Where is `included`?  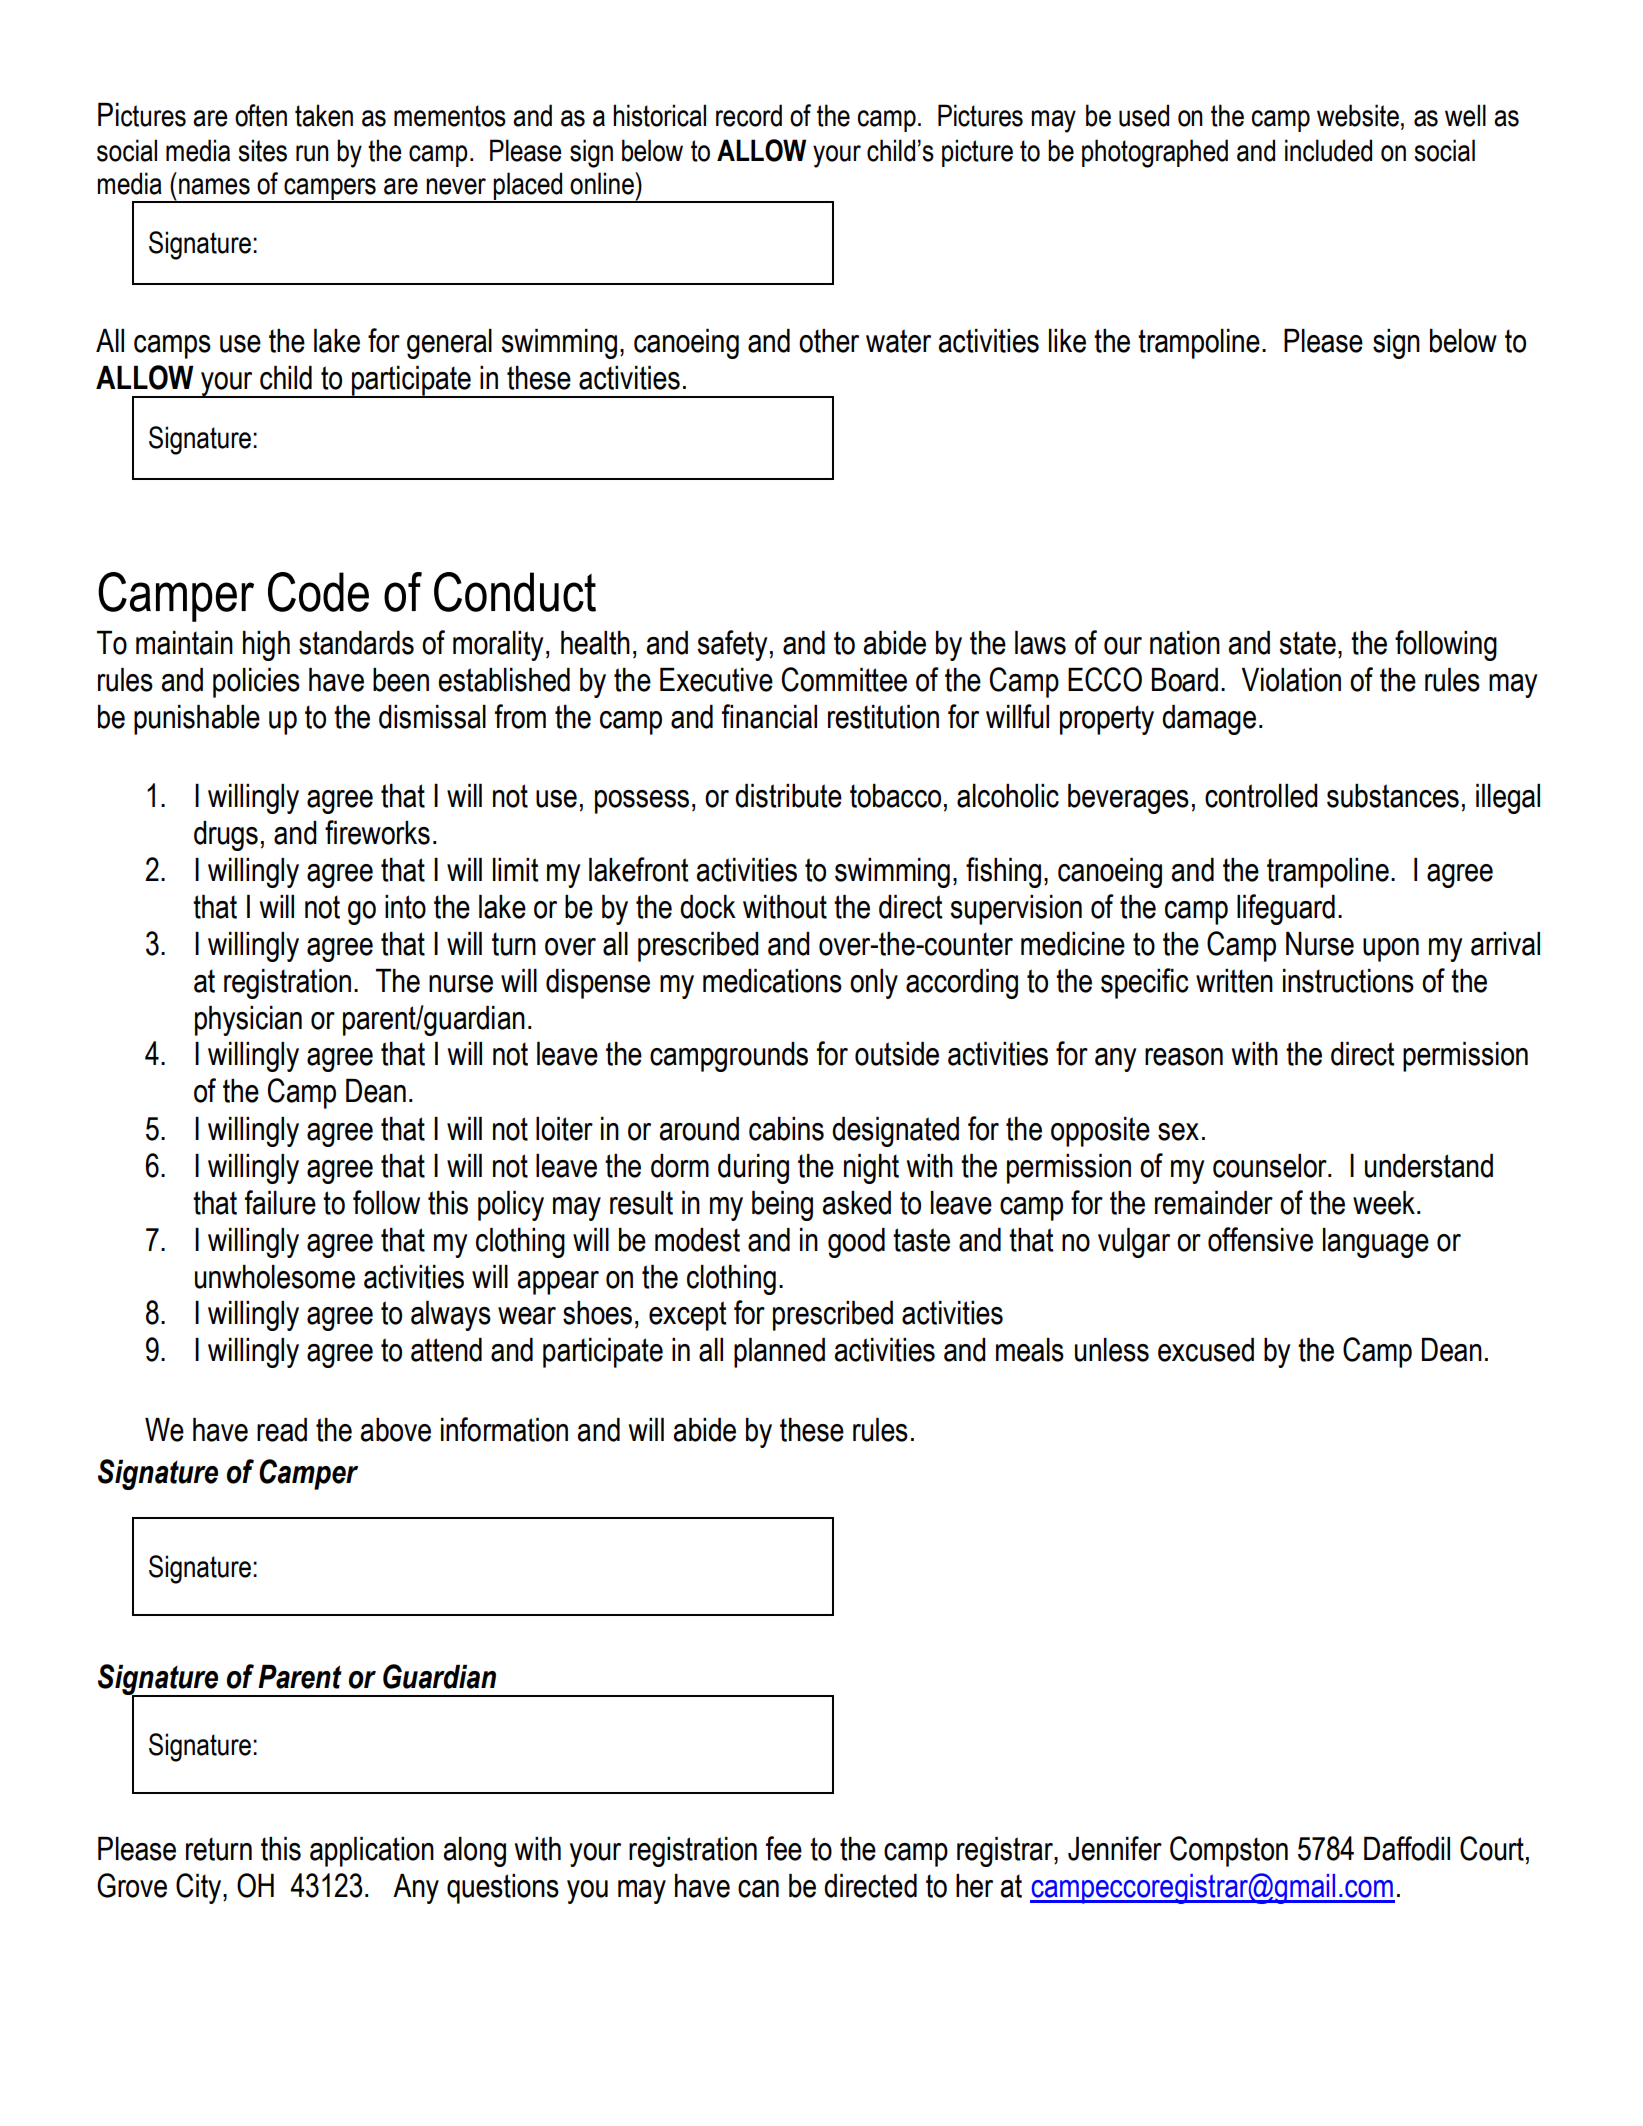
included is located at coordinates (1328, 150).
